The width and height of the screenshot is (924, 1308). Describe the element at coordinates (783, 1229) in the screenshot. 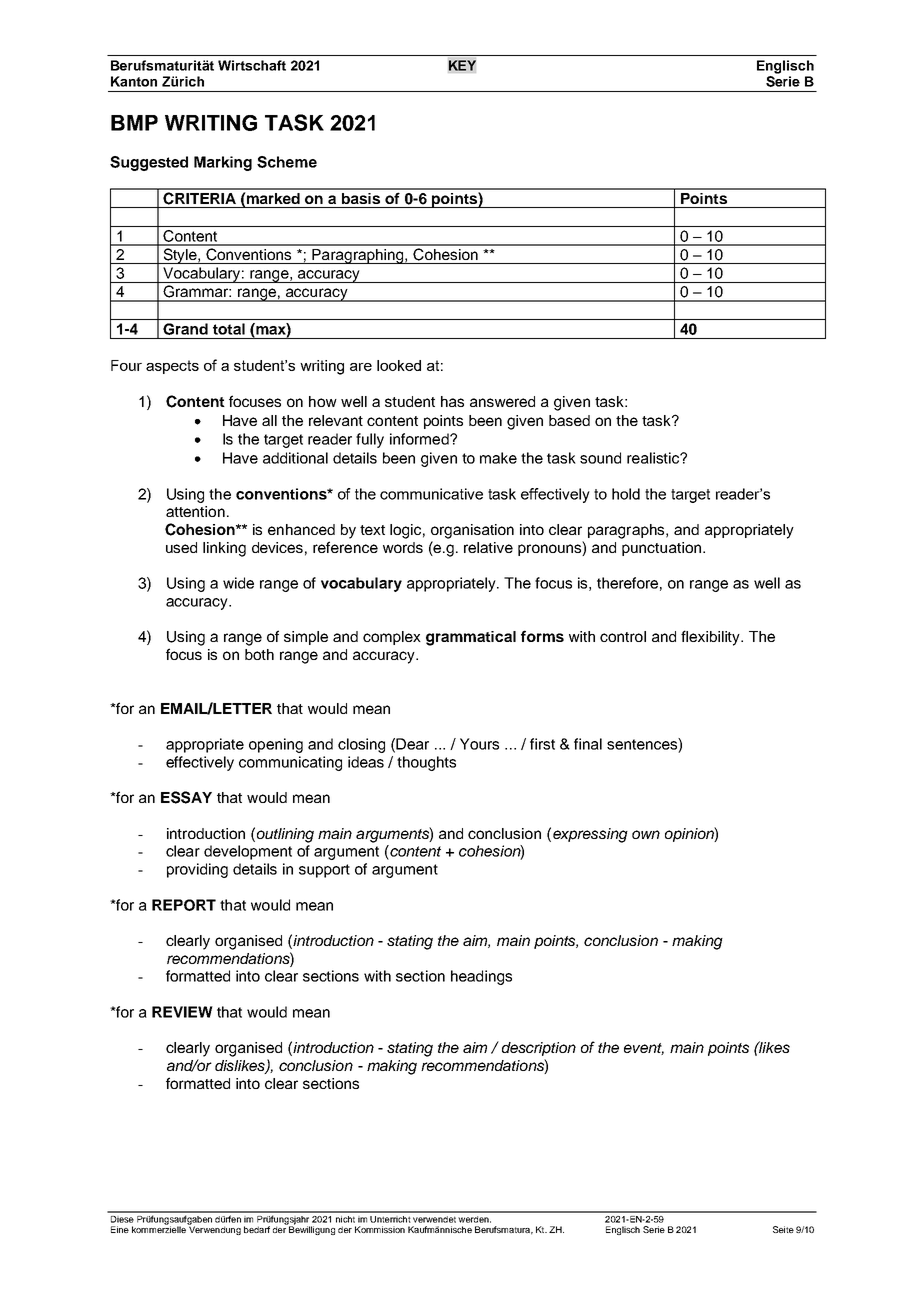

I see `Seite` at that location.
